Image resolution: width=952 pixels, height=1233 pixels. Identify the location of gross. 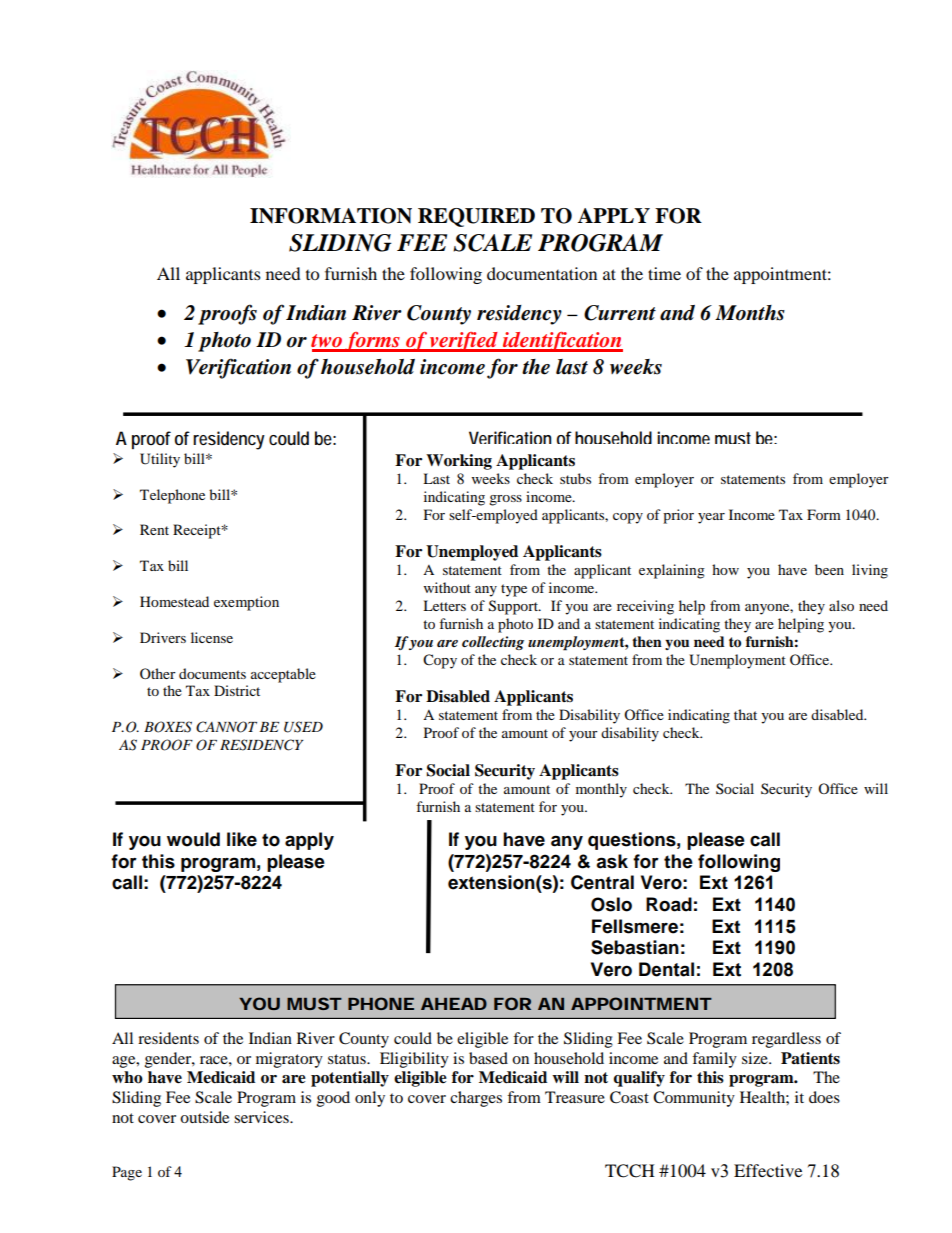
(505, 500).
